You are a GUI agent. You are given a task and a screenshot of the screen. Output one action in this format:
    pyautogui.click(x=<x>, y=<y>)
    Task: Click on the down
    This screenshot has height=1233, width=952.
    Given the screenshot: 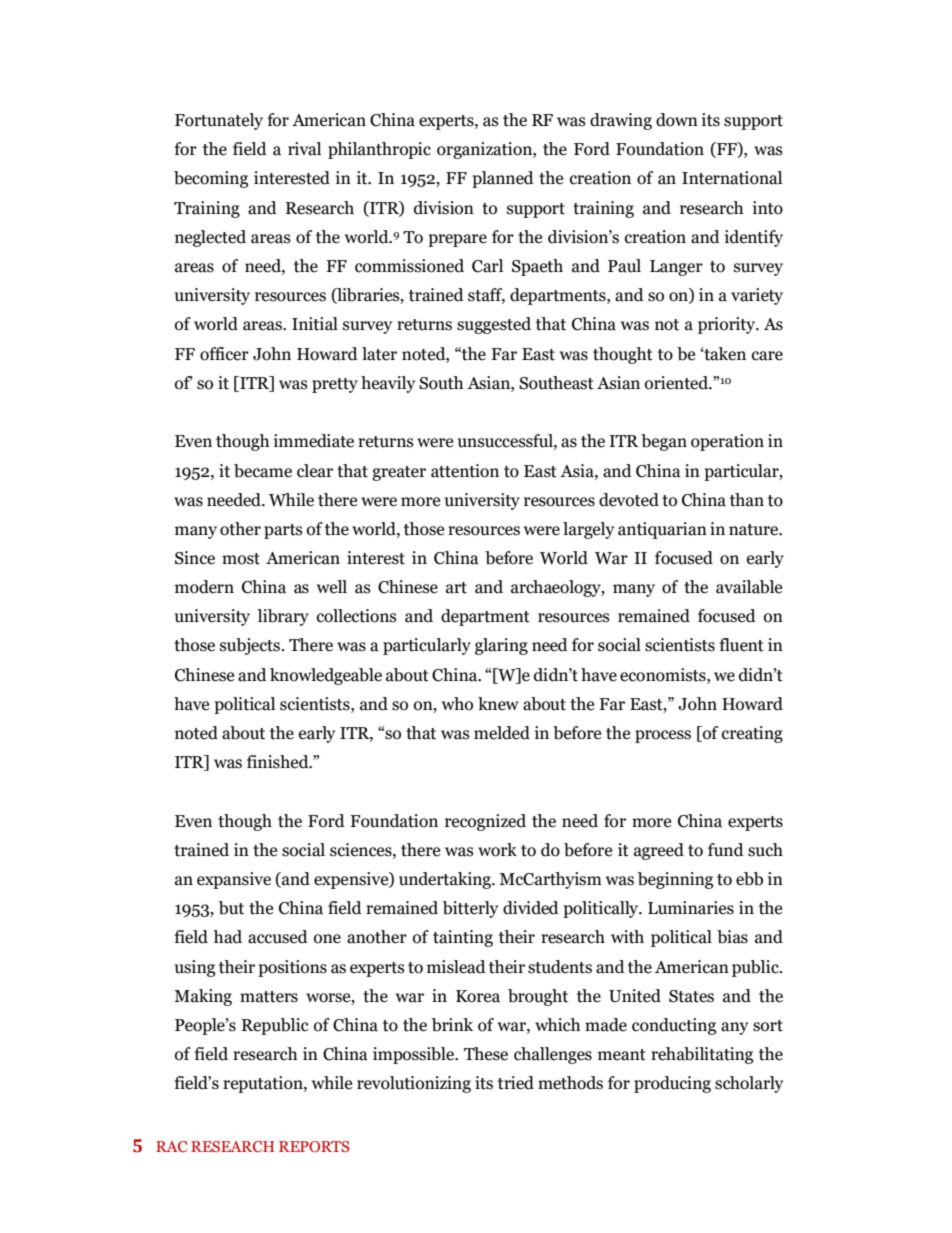 What is the action you would take?
    pyautogui.click(x=677, y=120)
